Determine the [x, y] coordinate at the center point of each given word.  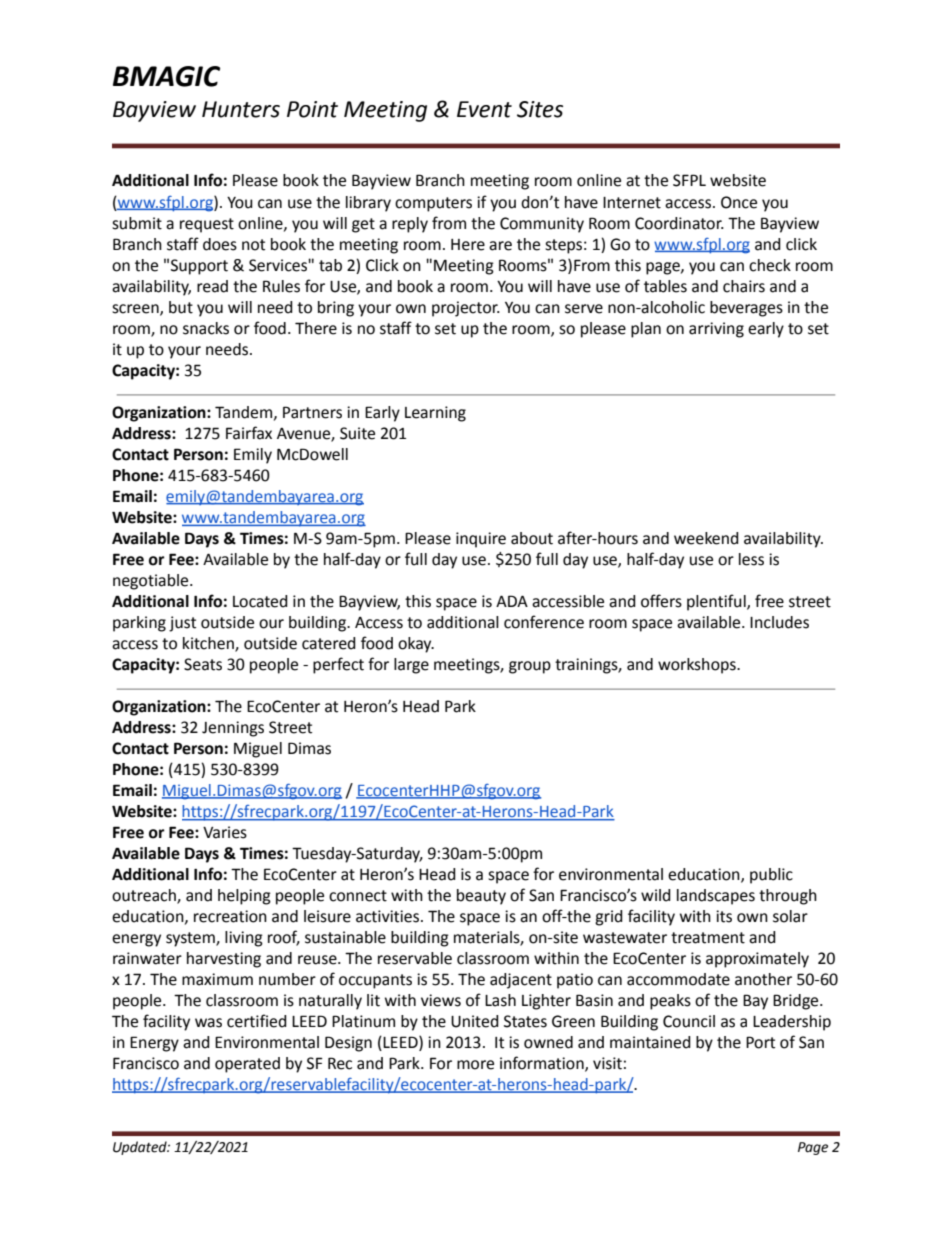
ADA [512, 601]
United [475, 1021]
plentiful [717, 602]
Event [484, 109]
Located [260, 601]
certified [257, 1021]
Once [739, 202]
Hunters [241, 109]
